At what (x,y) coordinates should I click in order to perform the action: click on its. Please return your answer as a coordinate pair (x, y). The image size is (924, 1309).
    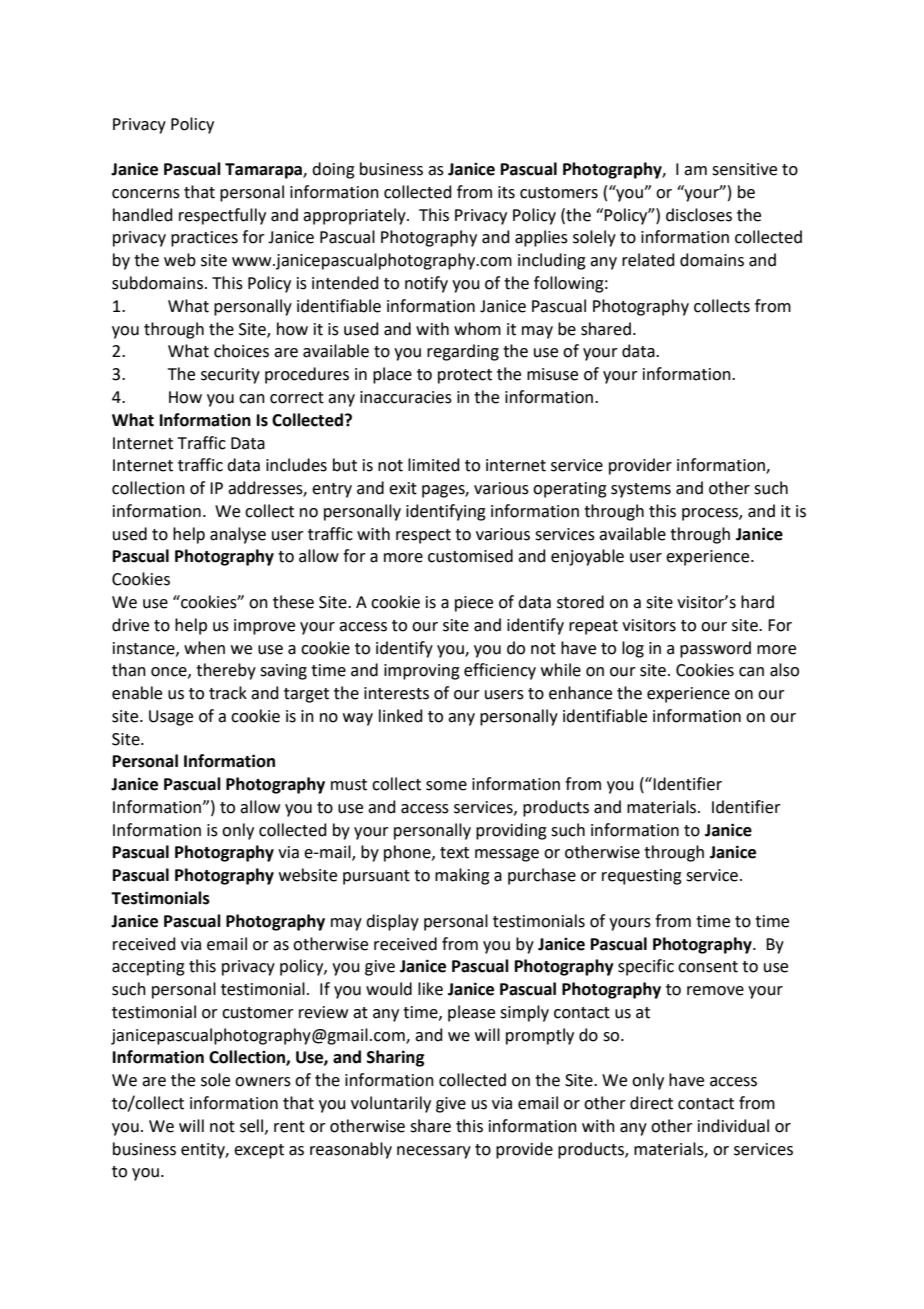
    Looking at the image, I should click on (506, 192).
